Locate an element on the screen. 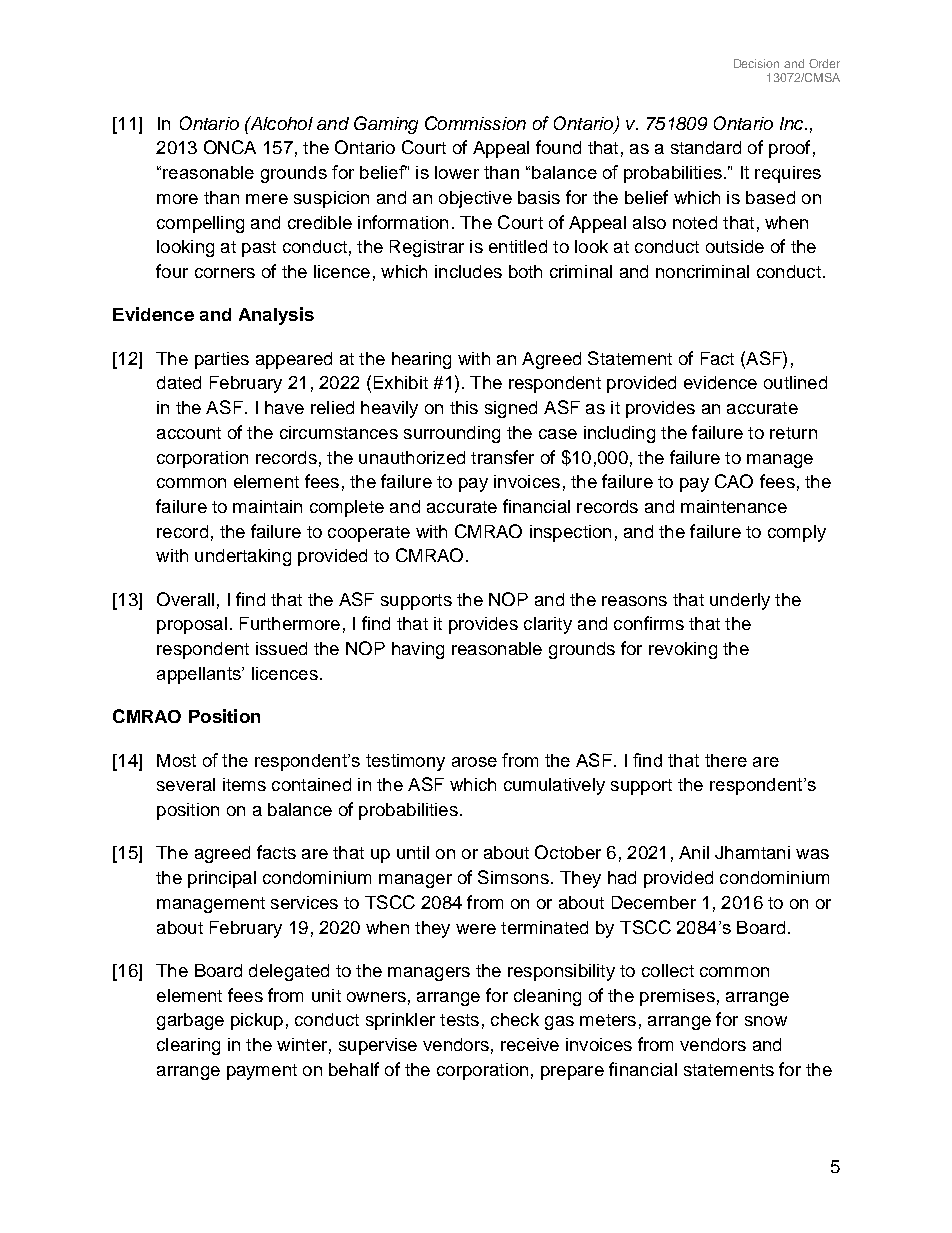  Commission is located at coordinates (475, 123).
